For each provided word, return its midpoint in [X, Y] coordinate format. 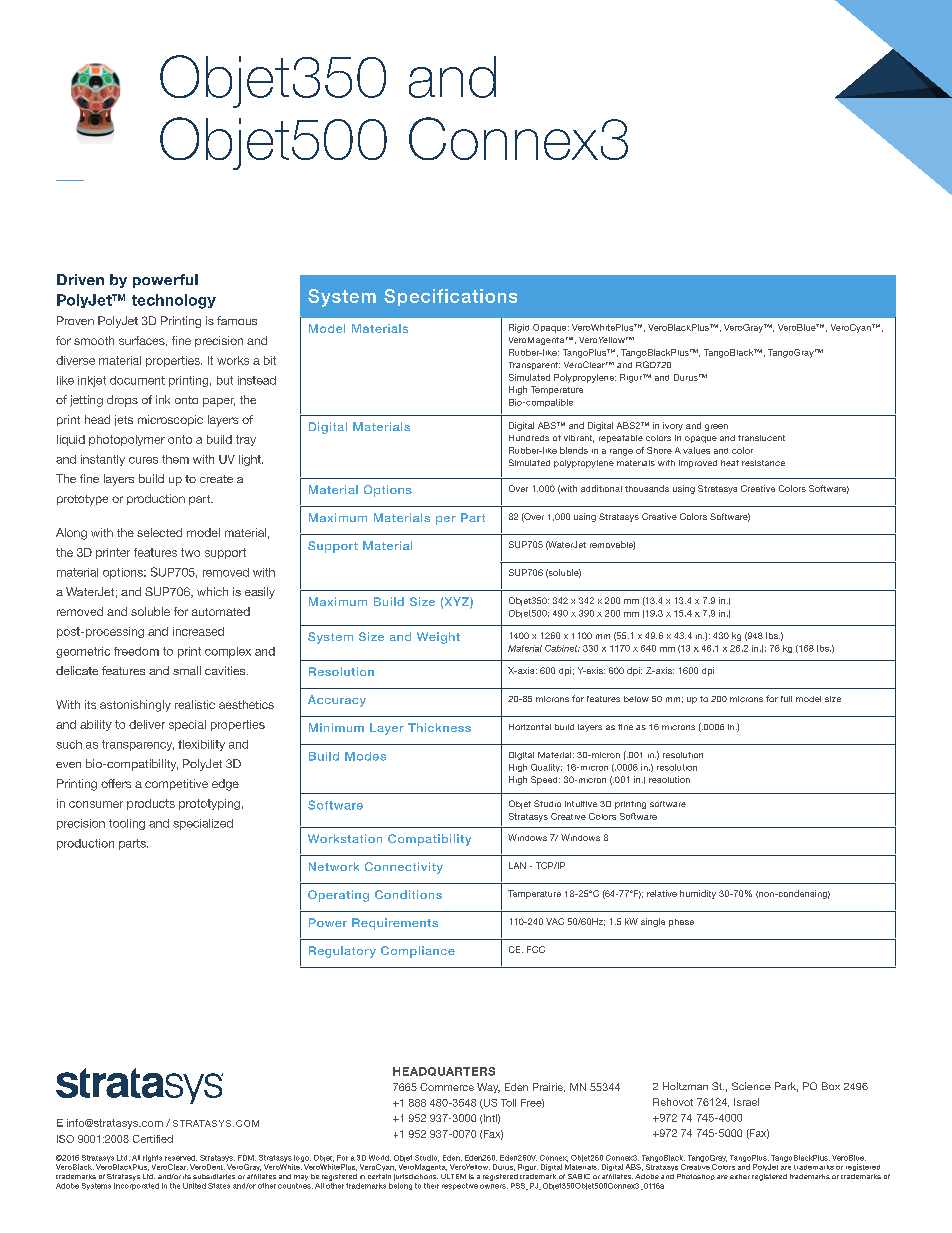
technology [174, 301]
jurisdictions [416, 1177]
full [786, 699]
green [716, 427]
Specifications [450, 297]
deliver [147, 724]
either [740, 1176]
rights [152, 1160]
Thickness [439, 727]
